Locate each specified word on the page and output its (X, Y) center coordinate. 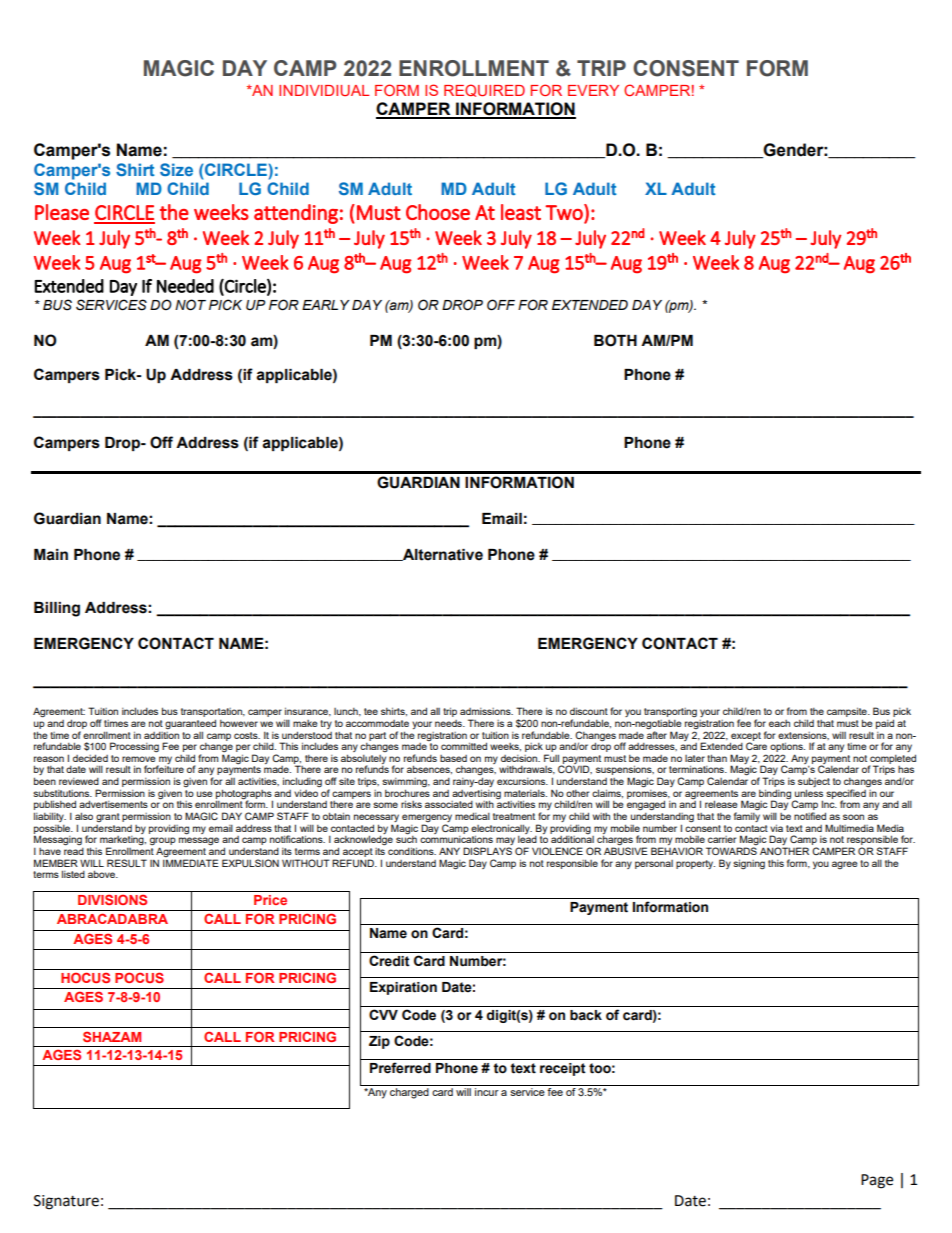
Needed (185, 286)
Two (565, 212)
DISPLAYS (487, 851)
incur (487, 1092)
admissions (486, 711)
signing (749, 864)
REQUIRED (484, 90)
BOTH (615, 340)
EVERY (593, 90)
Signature (66, 1202)
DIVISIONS (112, 899)
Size (176, 169)
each (779, 723)
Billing (57, 609)
